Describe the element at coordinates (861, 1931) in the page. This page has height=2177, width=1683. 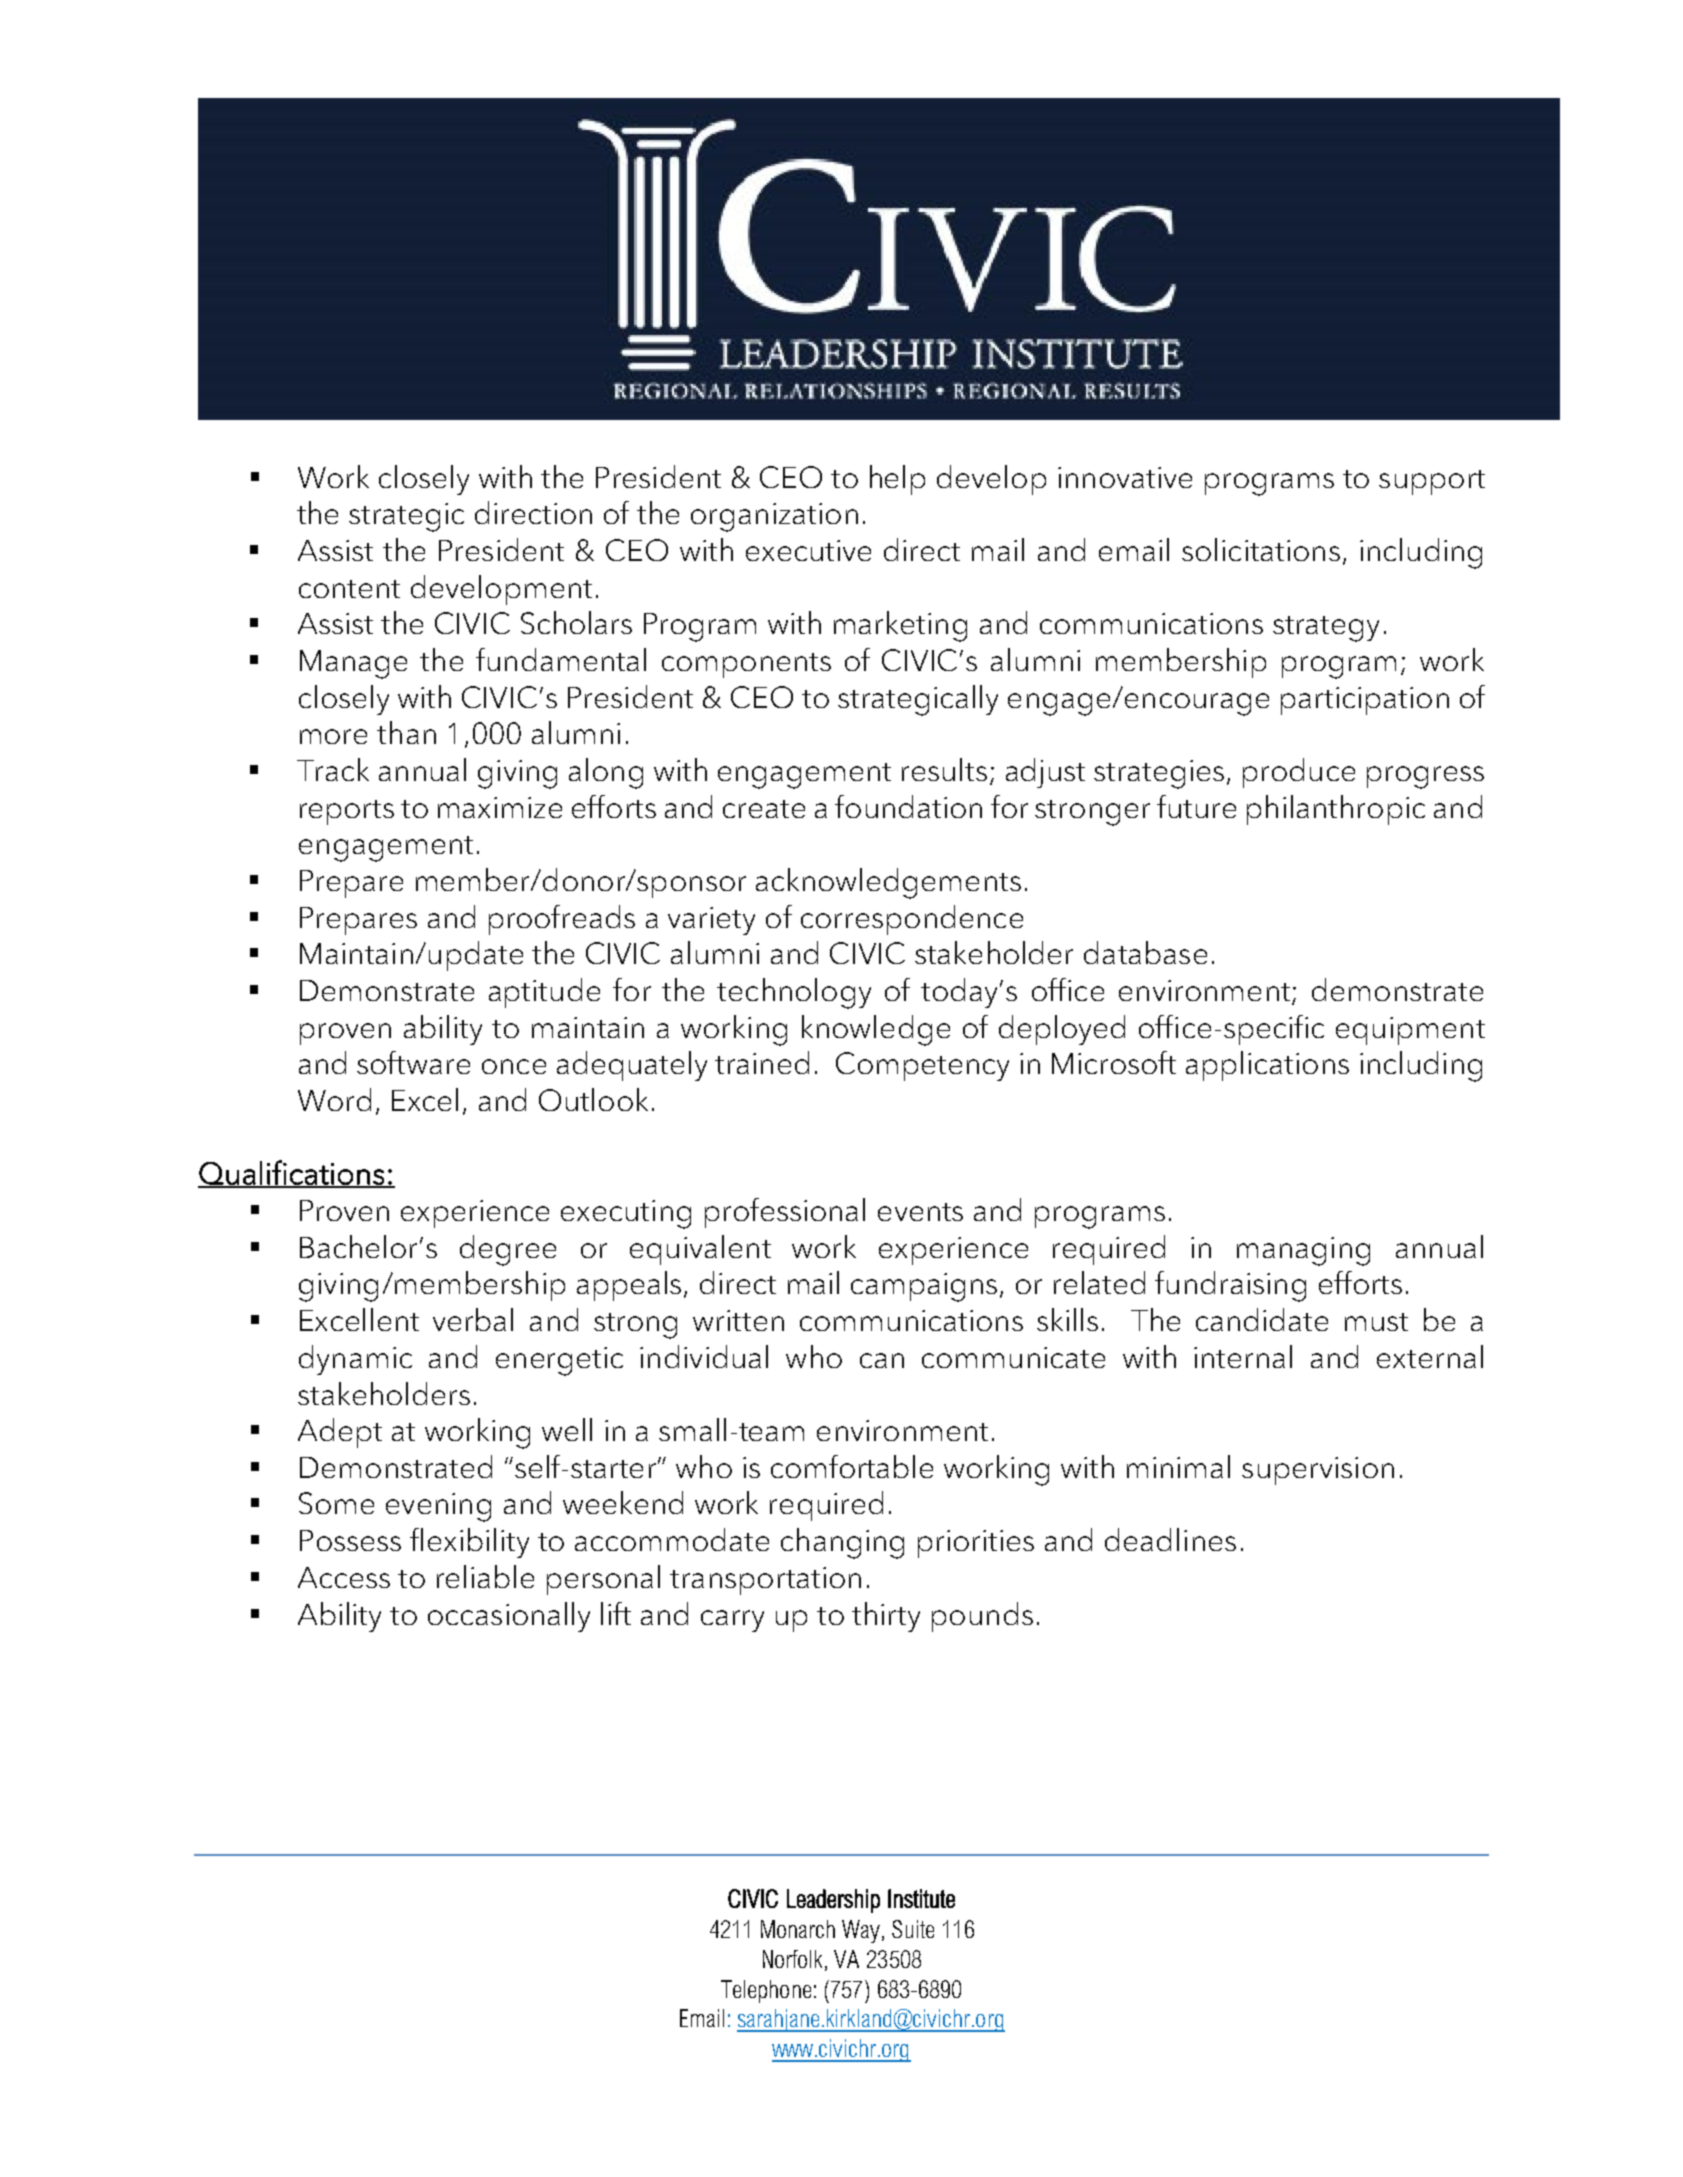
I see `Way` at that location.
